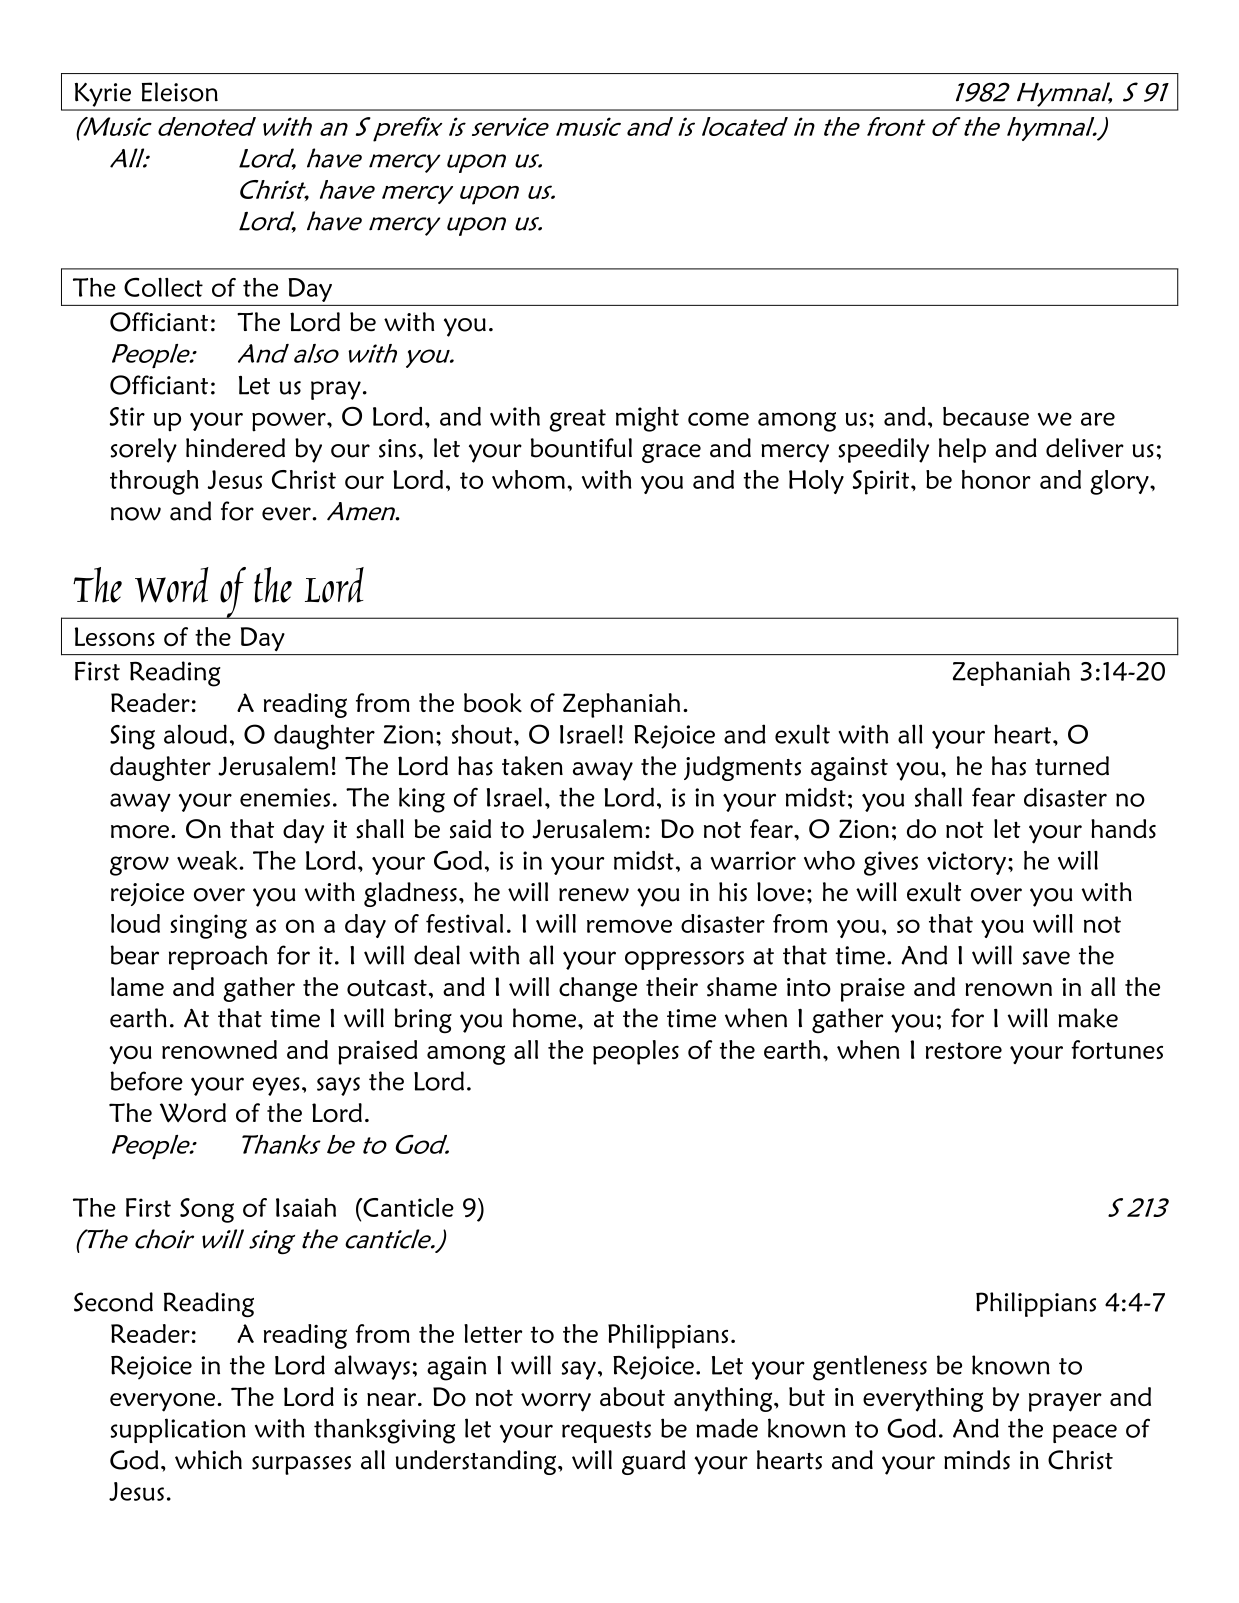 This screenshot has height=1603, width=1239. I want to click on letter, so click(493, 1333).
